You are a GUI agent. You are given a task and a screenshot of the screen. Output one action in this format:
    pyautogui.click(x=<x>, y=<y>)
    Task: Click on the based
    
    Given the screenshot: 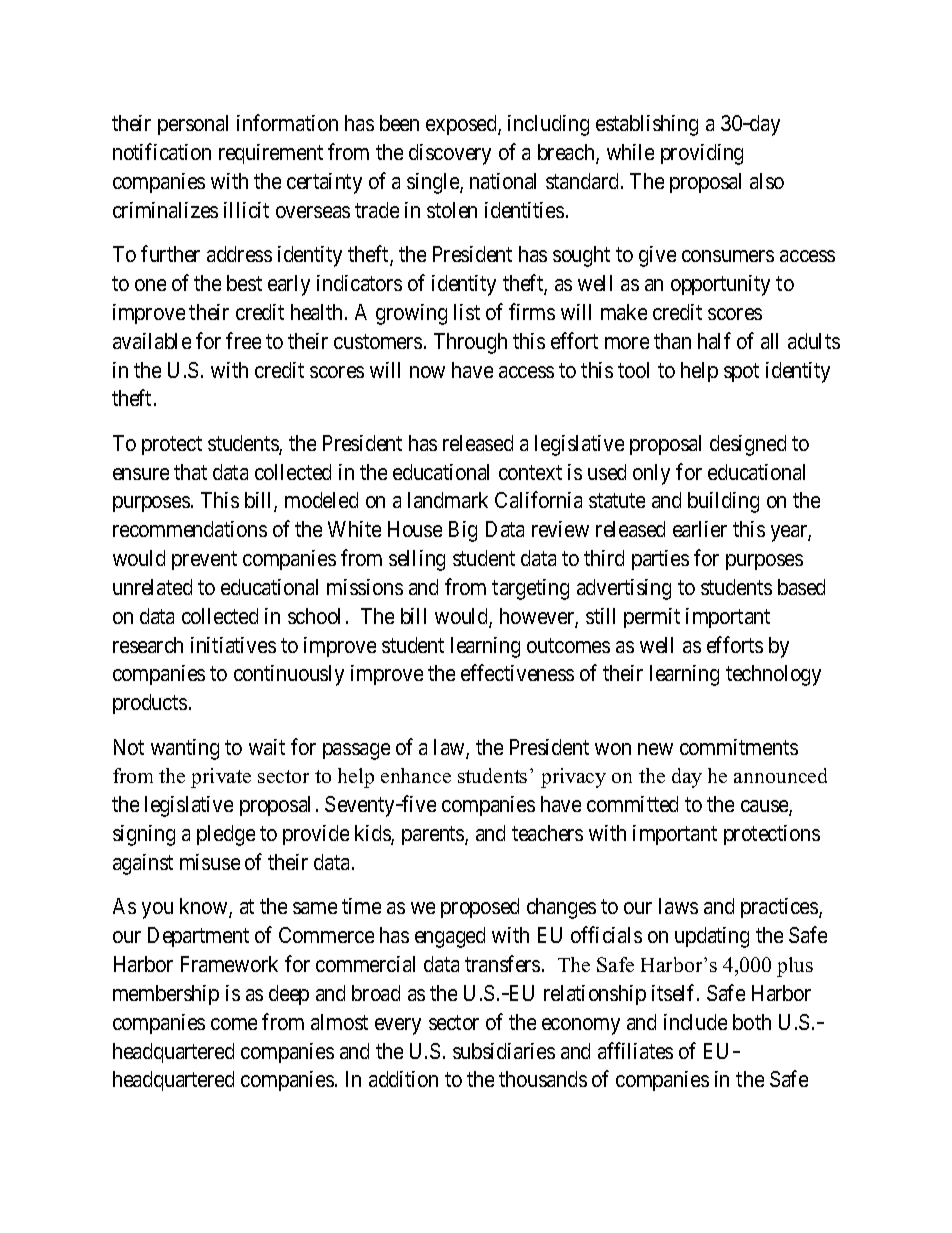 What is the action you would take?
    pyautogui.click(x=801, y=587)
